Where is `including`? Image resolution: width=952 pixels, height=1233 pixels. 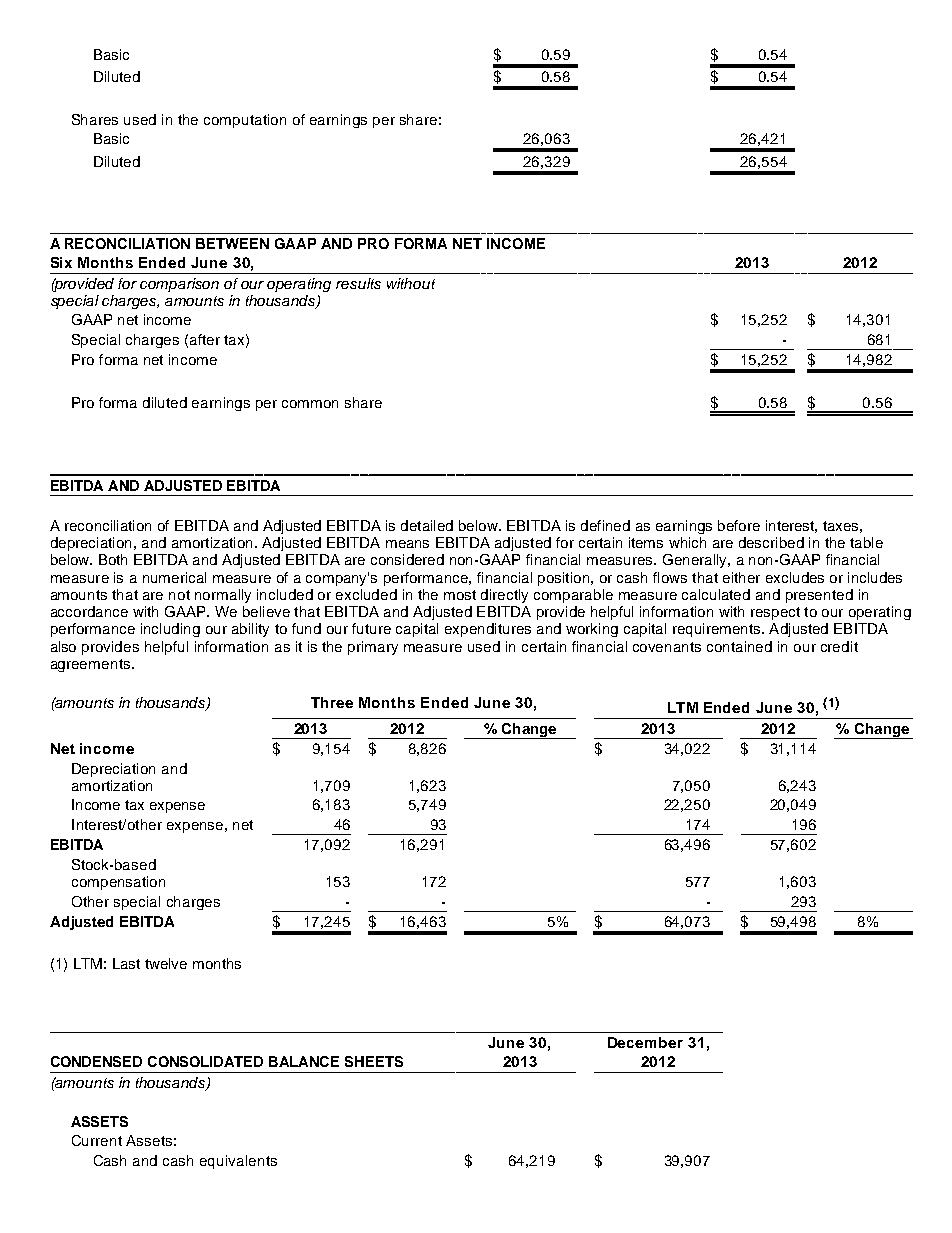 including is located at coordinates (170, 630).
